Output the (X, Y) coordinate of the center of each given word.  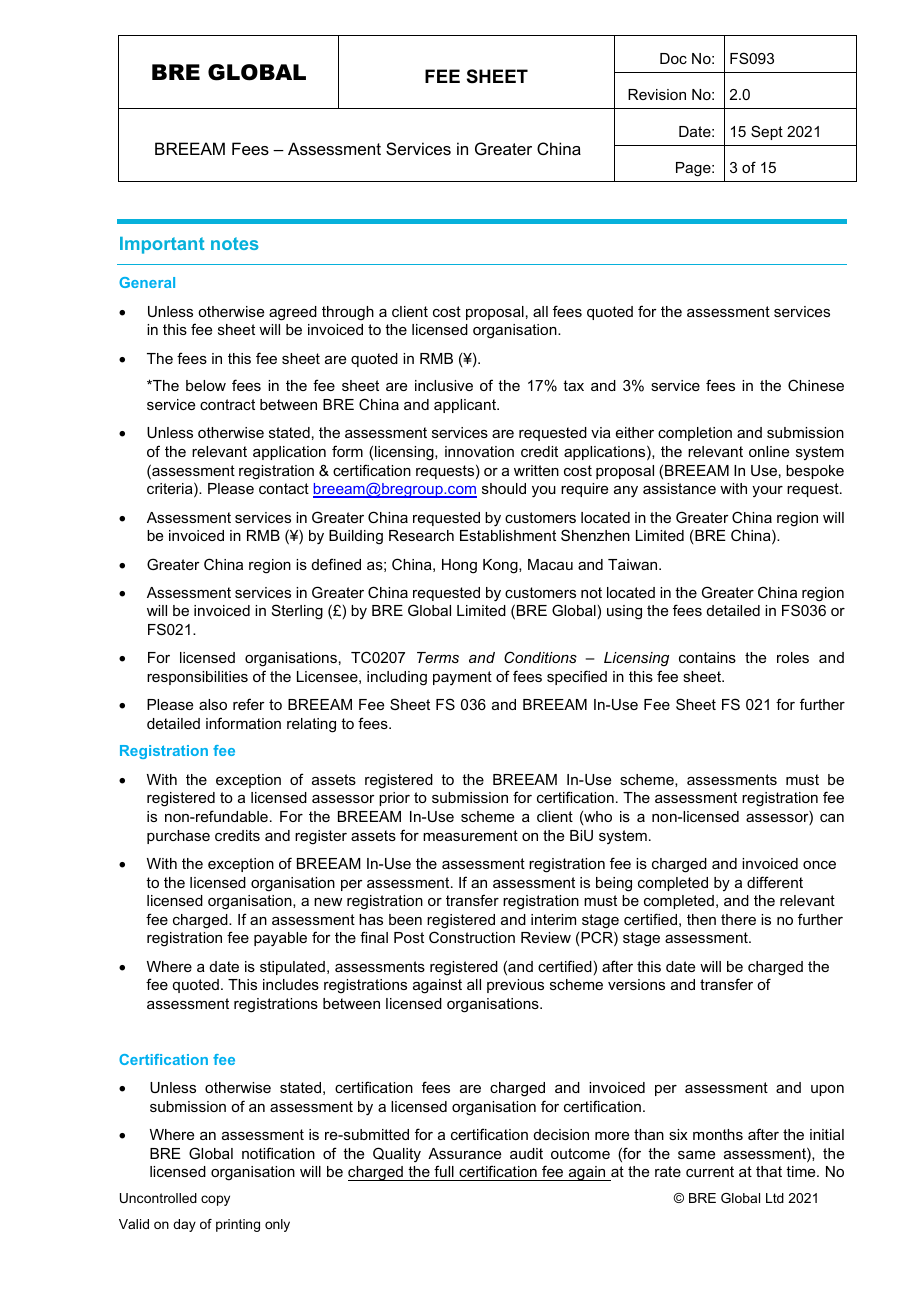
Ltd (775, 1198)
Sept (767, 132)
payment (462, 678)
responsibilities (197, 678)
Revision (657, 94)
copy (215, 1200)
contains (707, 657)
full (444, 1173)
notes (234, 243)
